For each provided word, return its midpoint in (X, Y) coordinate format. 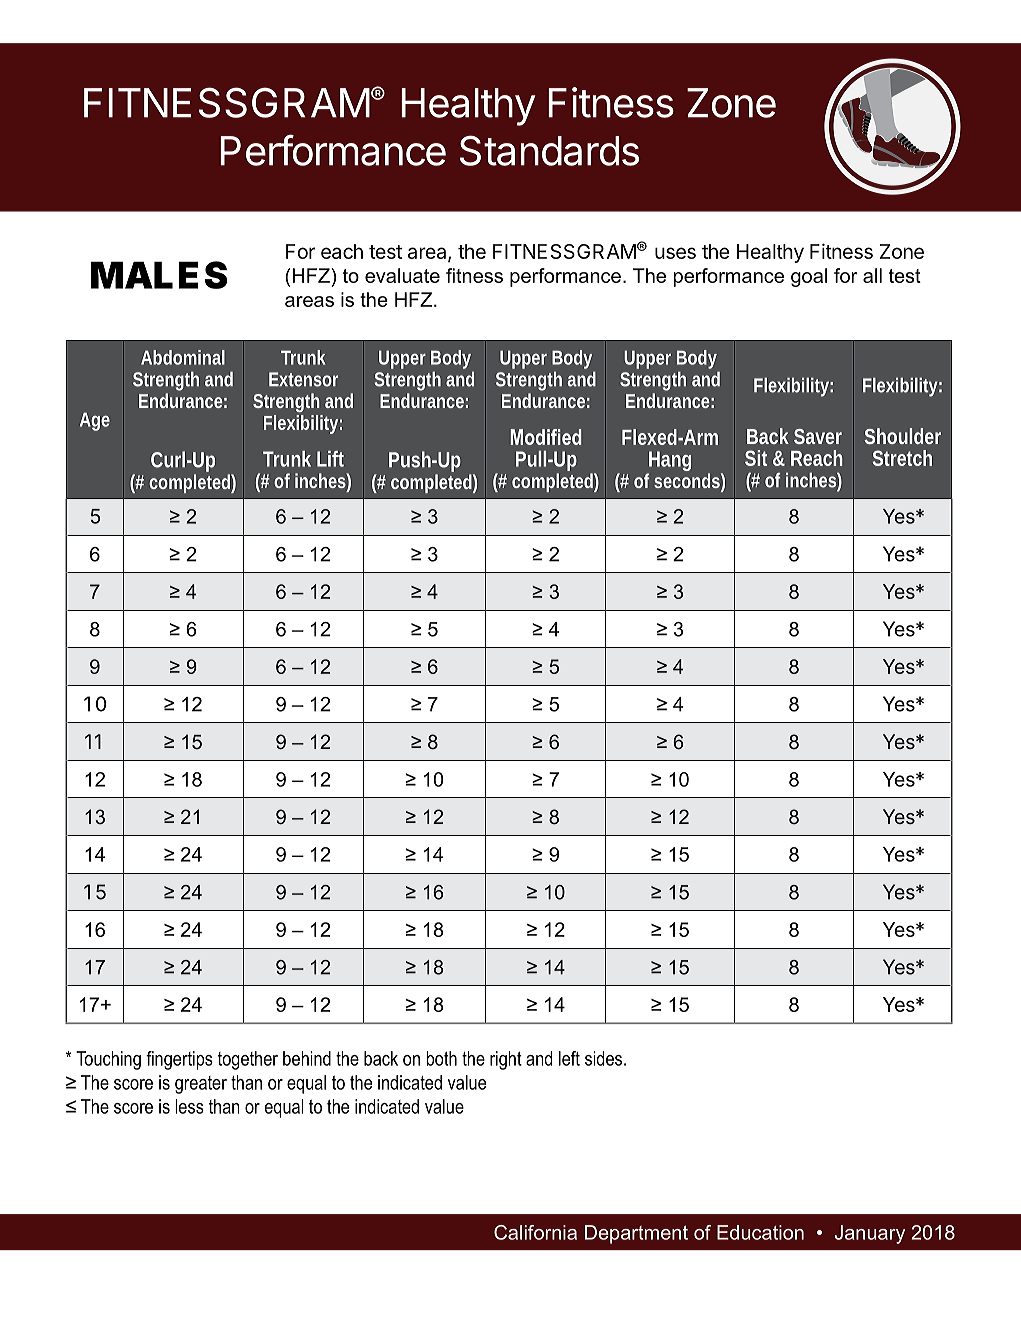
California (535, 1232)
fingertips (179, 1060)
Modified (546, 437)
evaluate (402, 275)
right (506, 1060)
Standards (549, 150)
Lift (330, 459)
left (569, 1058)
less (189, 1106)
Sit (756, 458)
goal (809, 277)
